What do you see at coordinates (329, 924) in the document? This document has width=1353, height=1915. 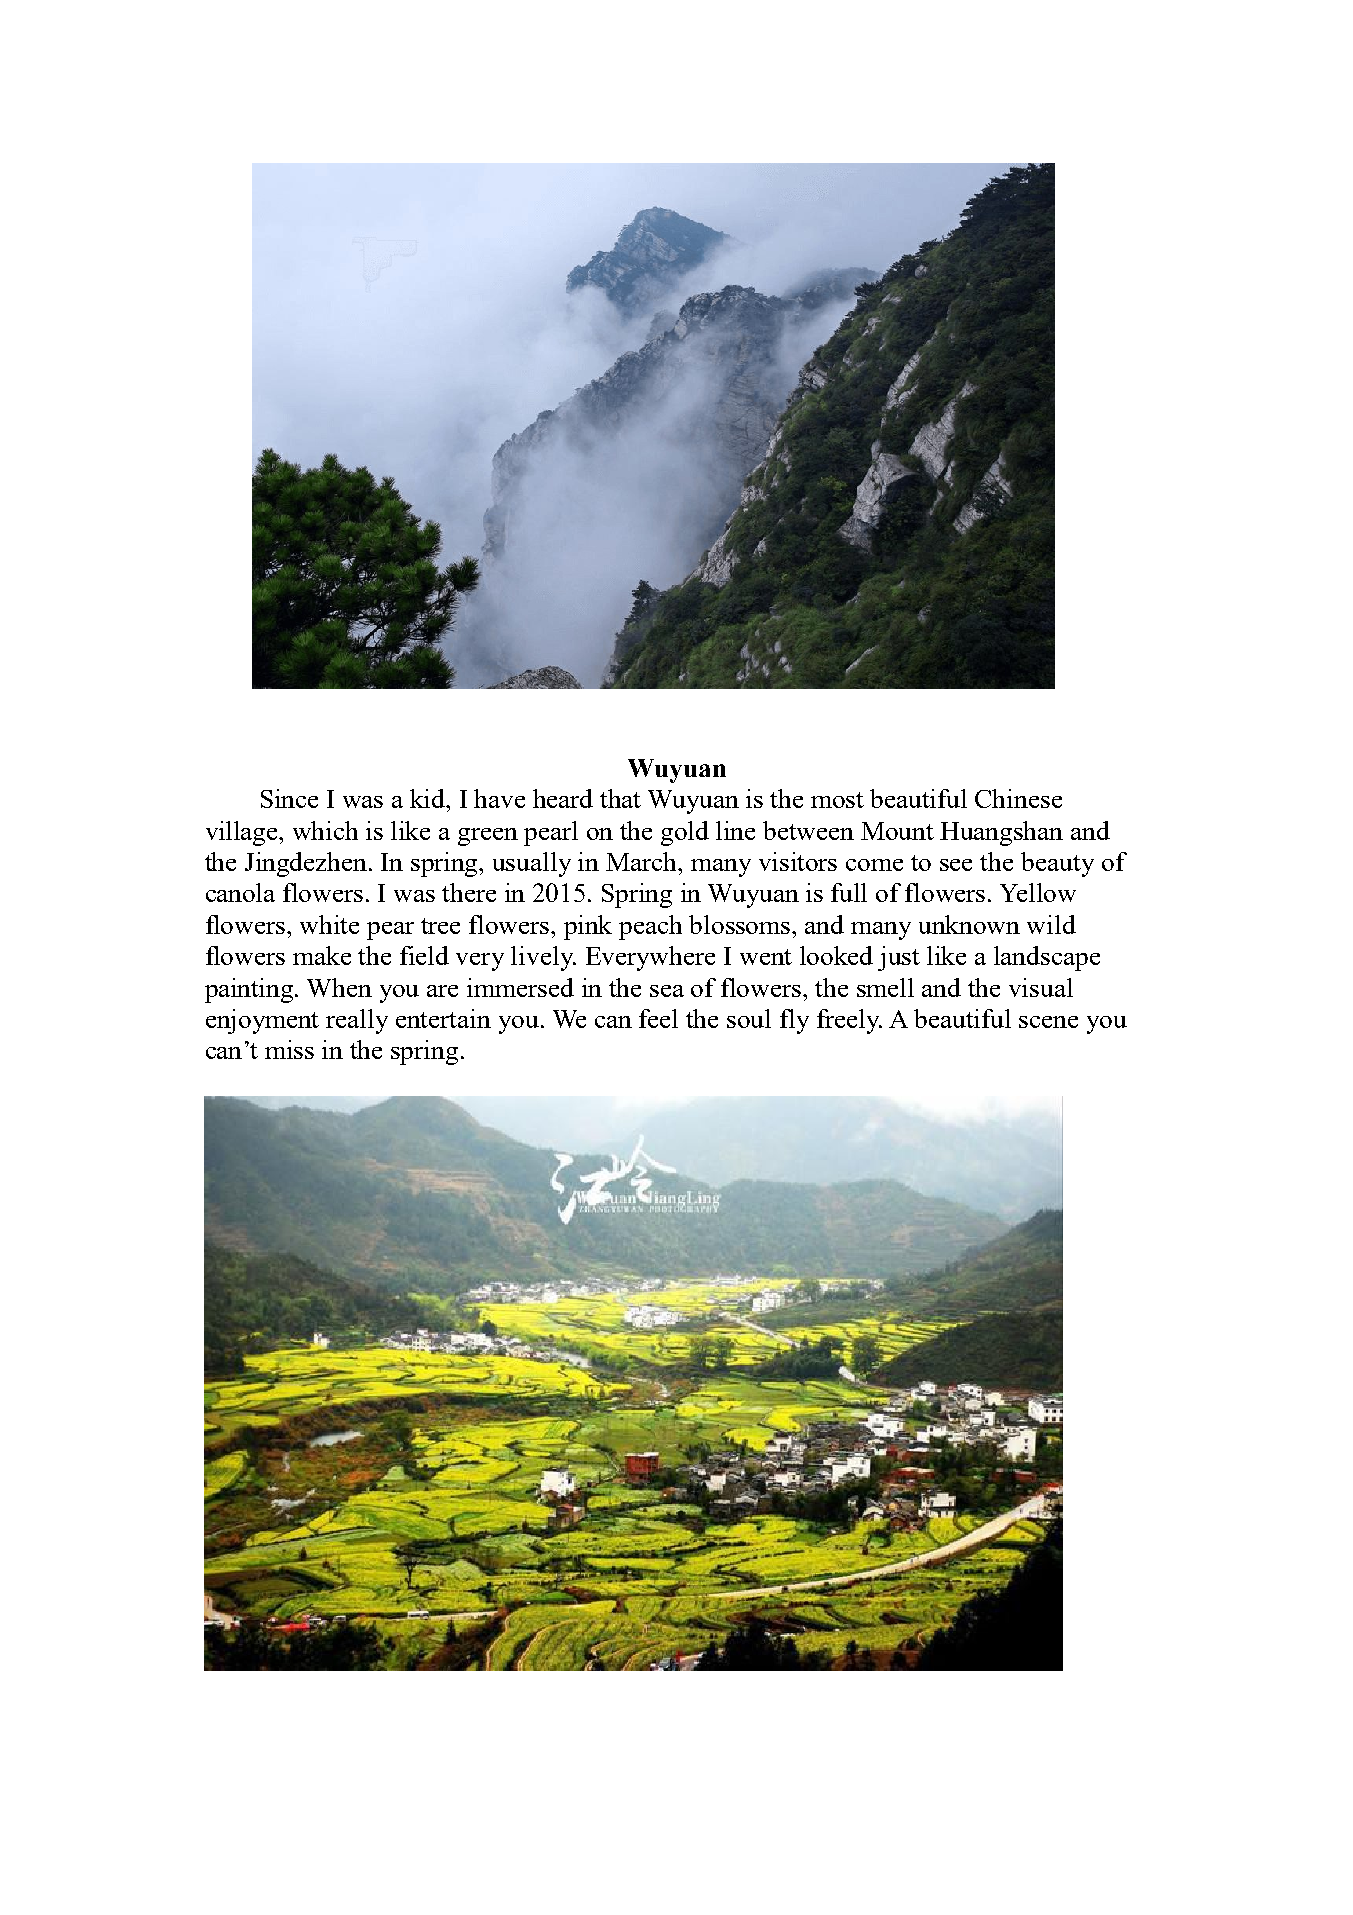 I see `white` at bounding box center [329, 924].
